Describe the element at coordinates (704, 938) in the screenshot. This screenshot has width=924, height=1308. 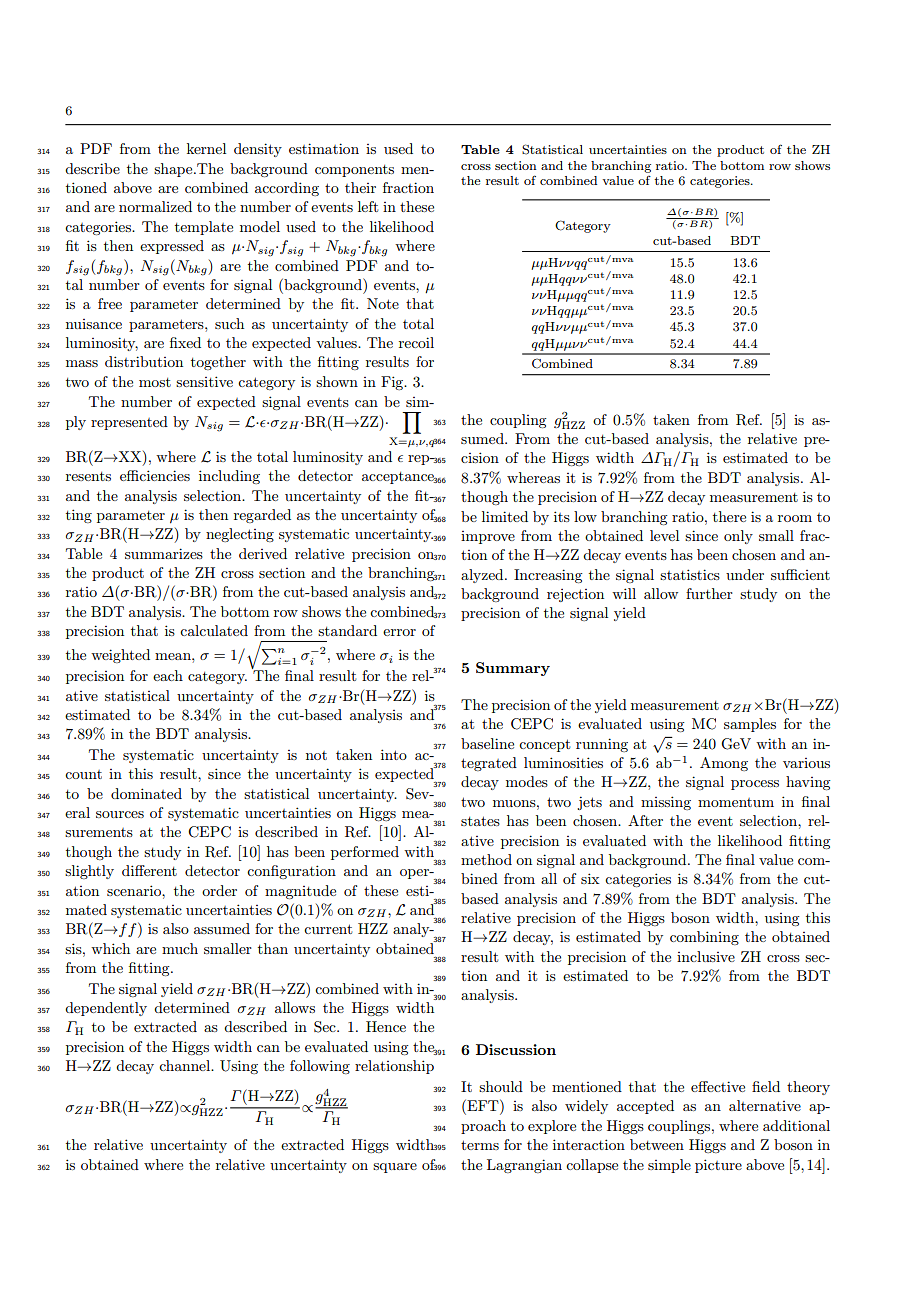
I see `combining` at that location.
